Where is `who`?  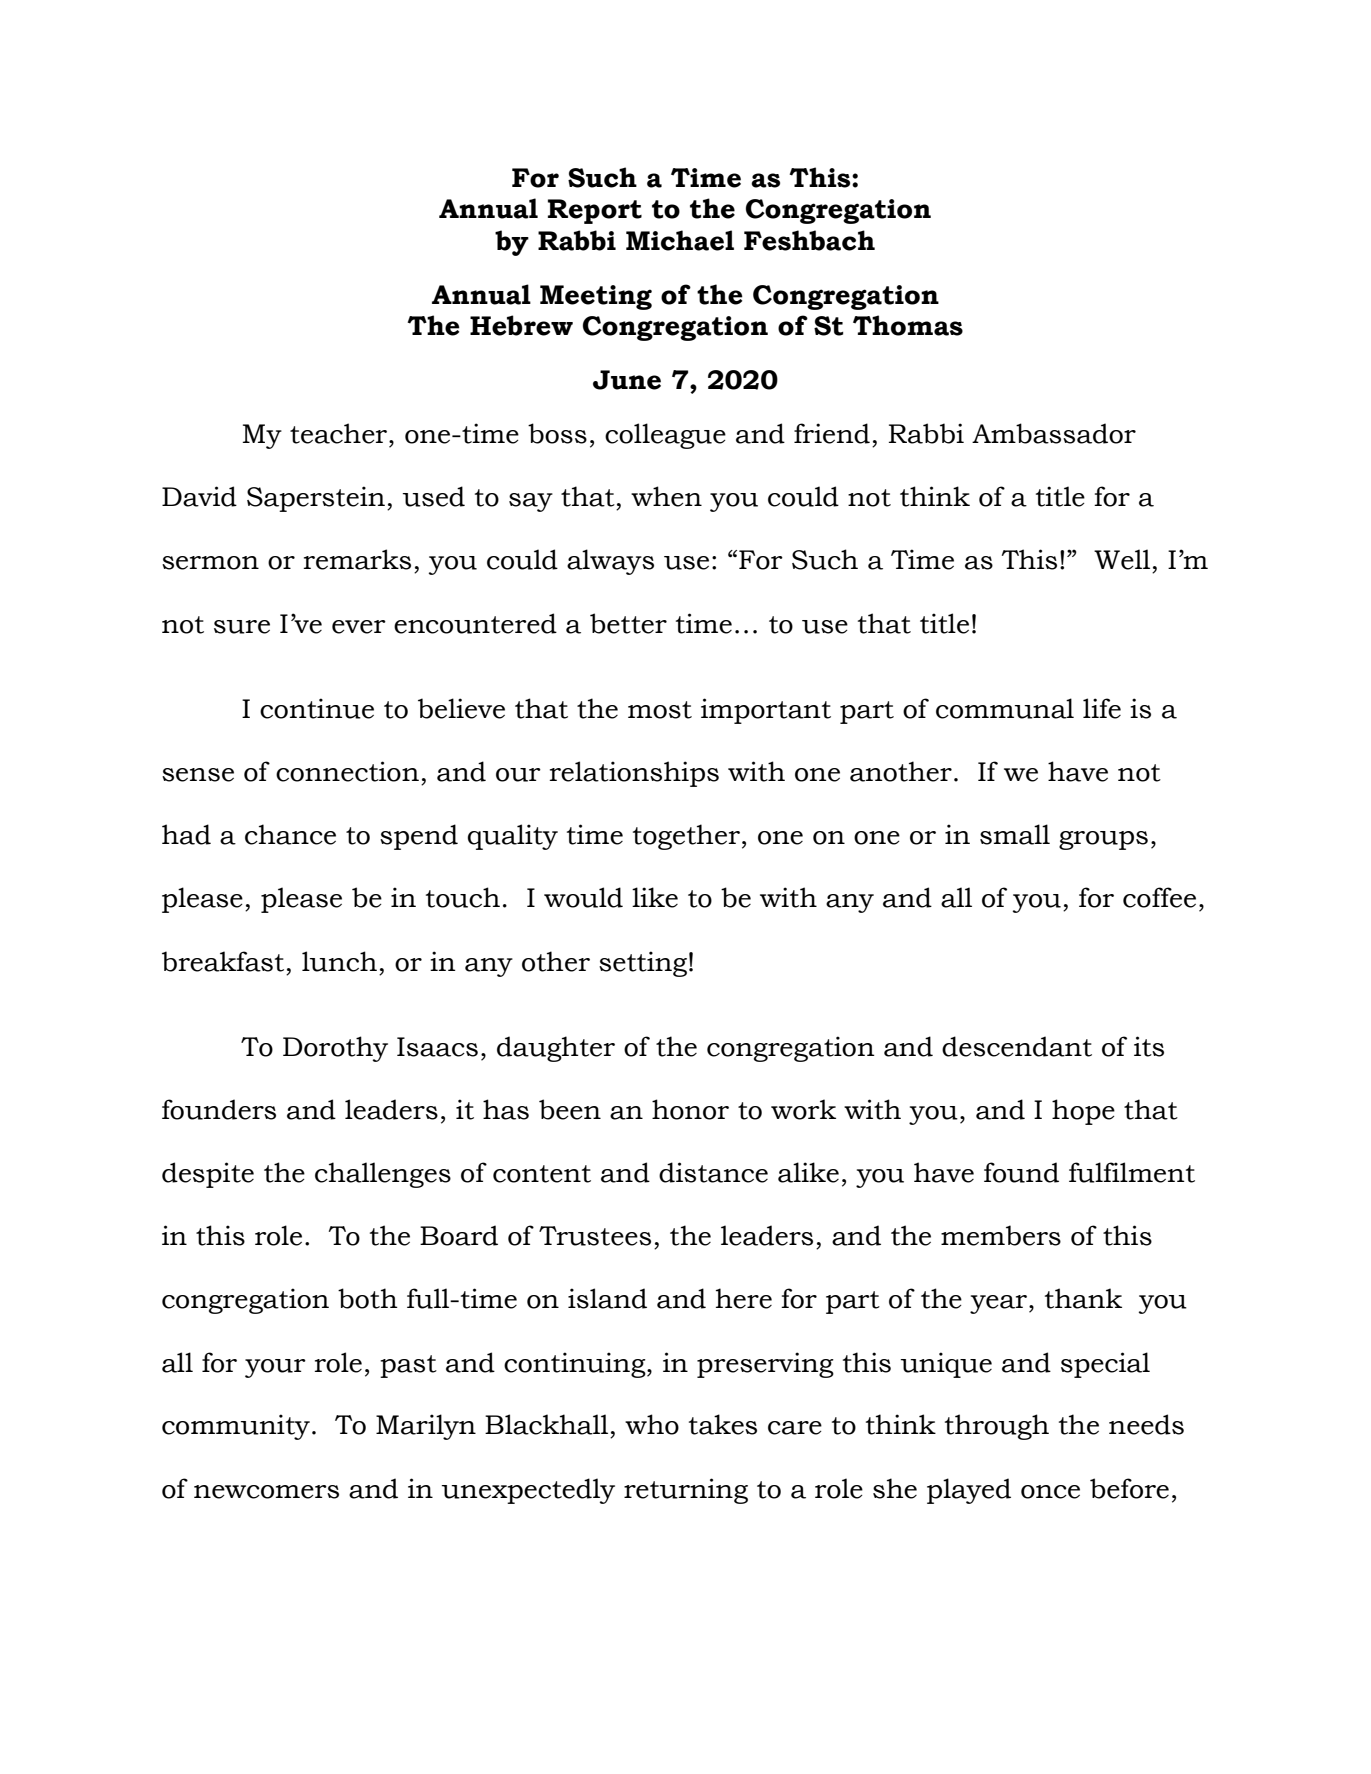
who is located at coordinates (652, 1424).
